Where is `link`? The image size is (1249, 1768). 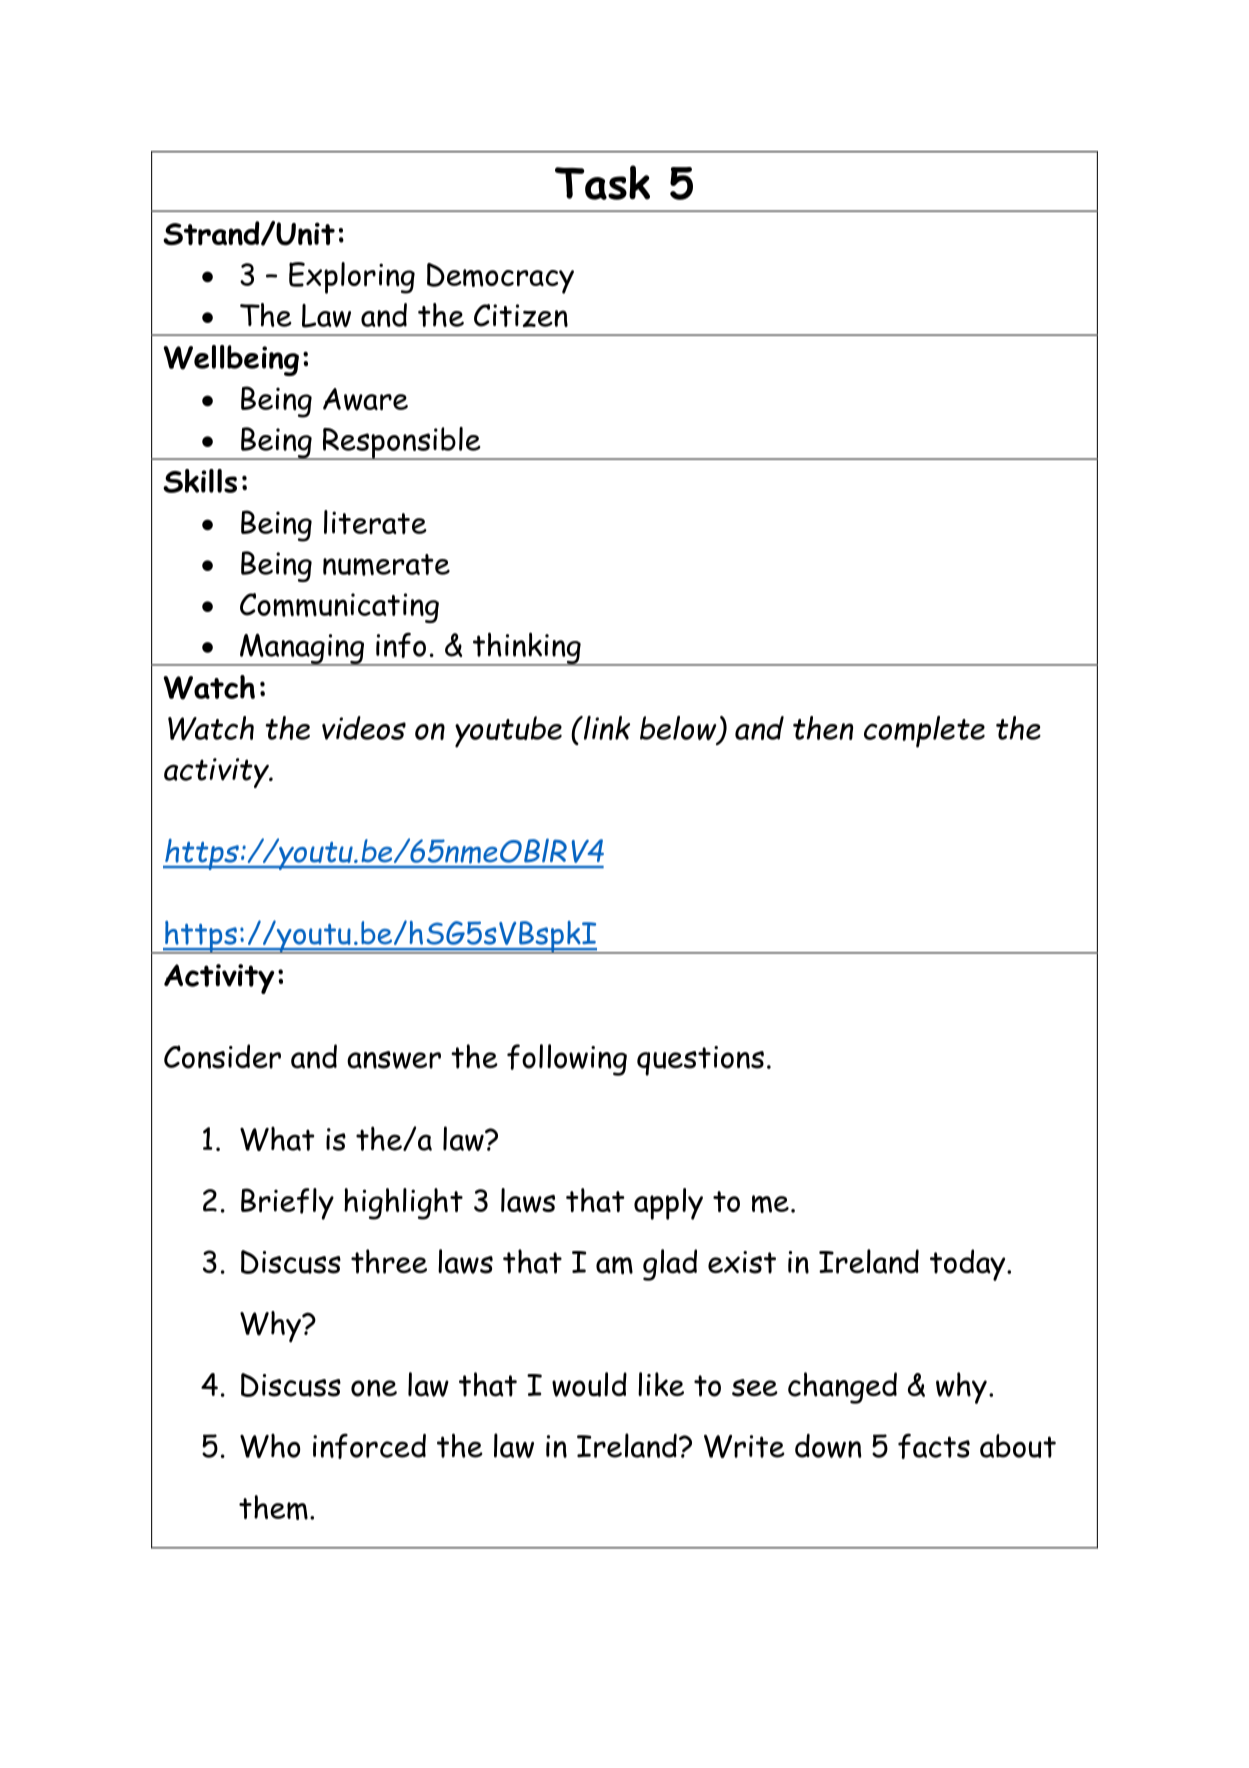 link is located at coordinates (605, 728).
